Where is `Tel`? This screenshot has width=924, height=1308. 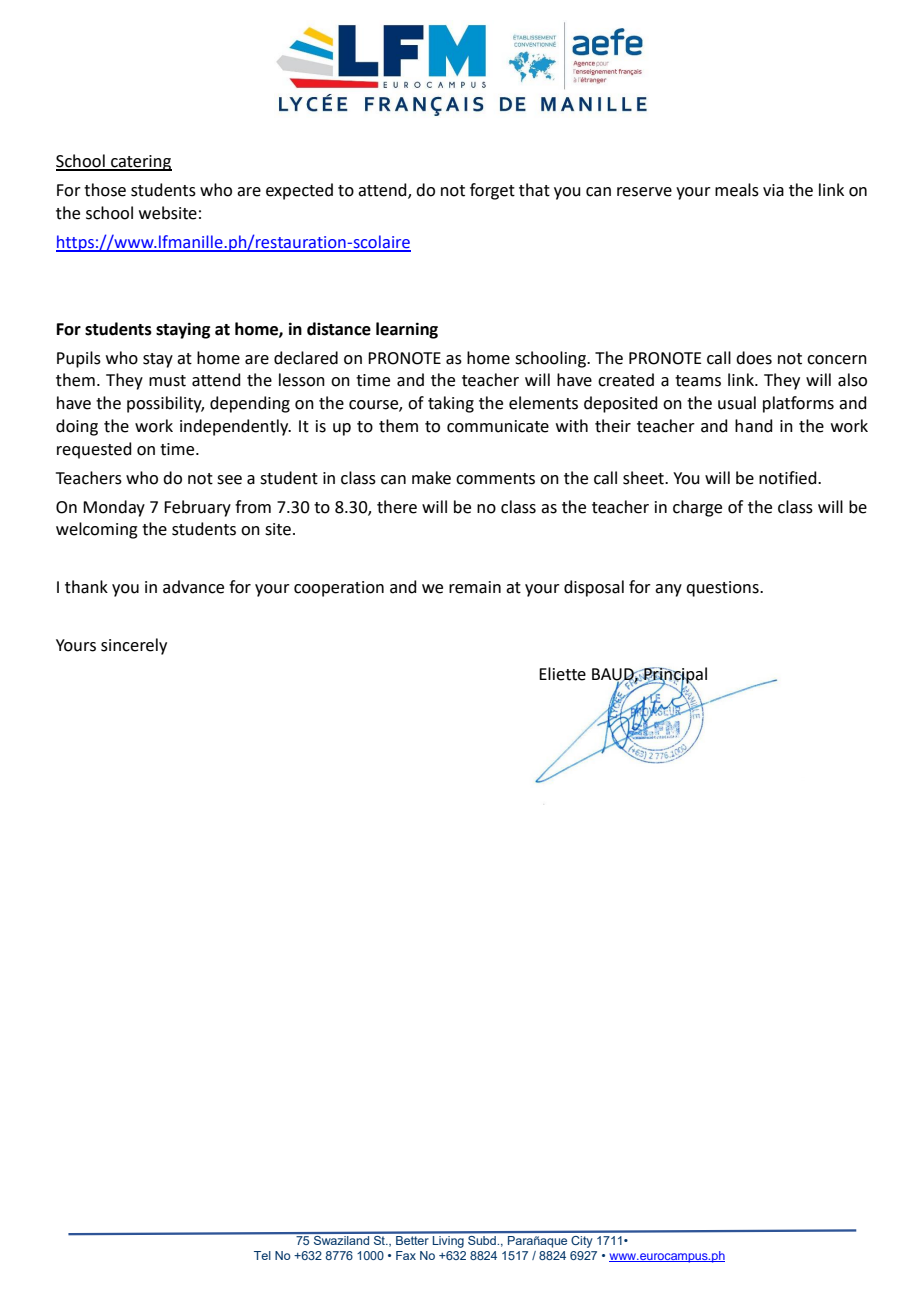
Tel is located at coordinates (262, 1255).
